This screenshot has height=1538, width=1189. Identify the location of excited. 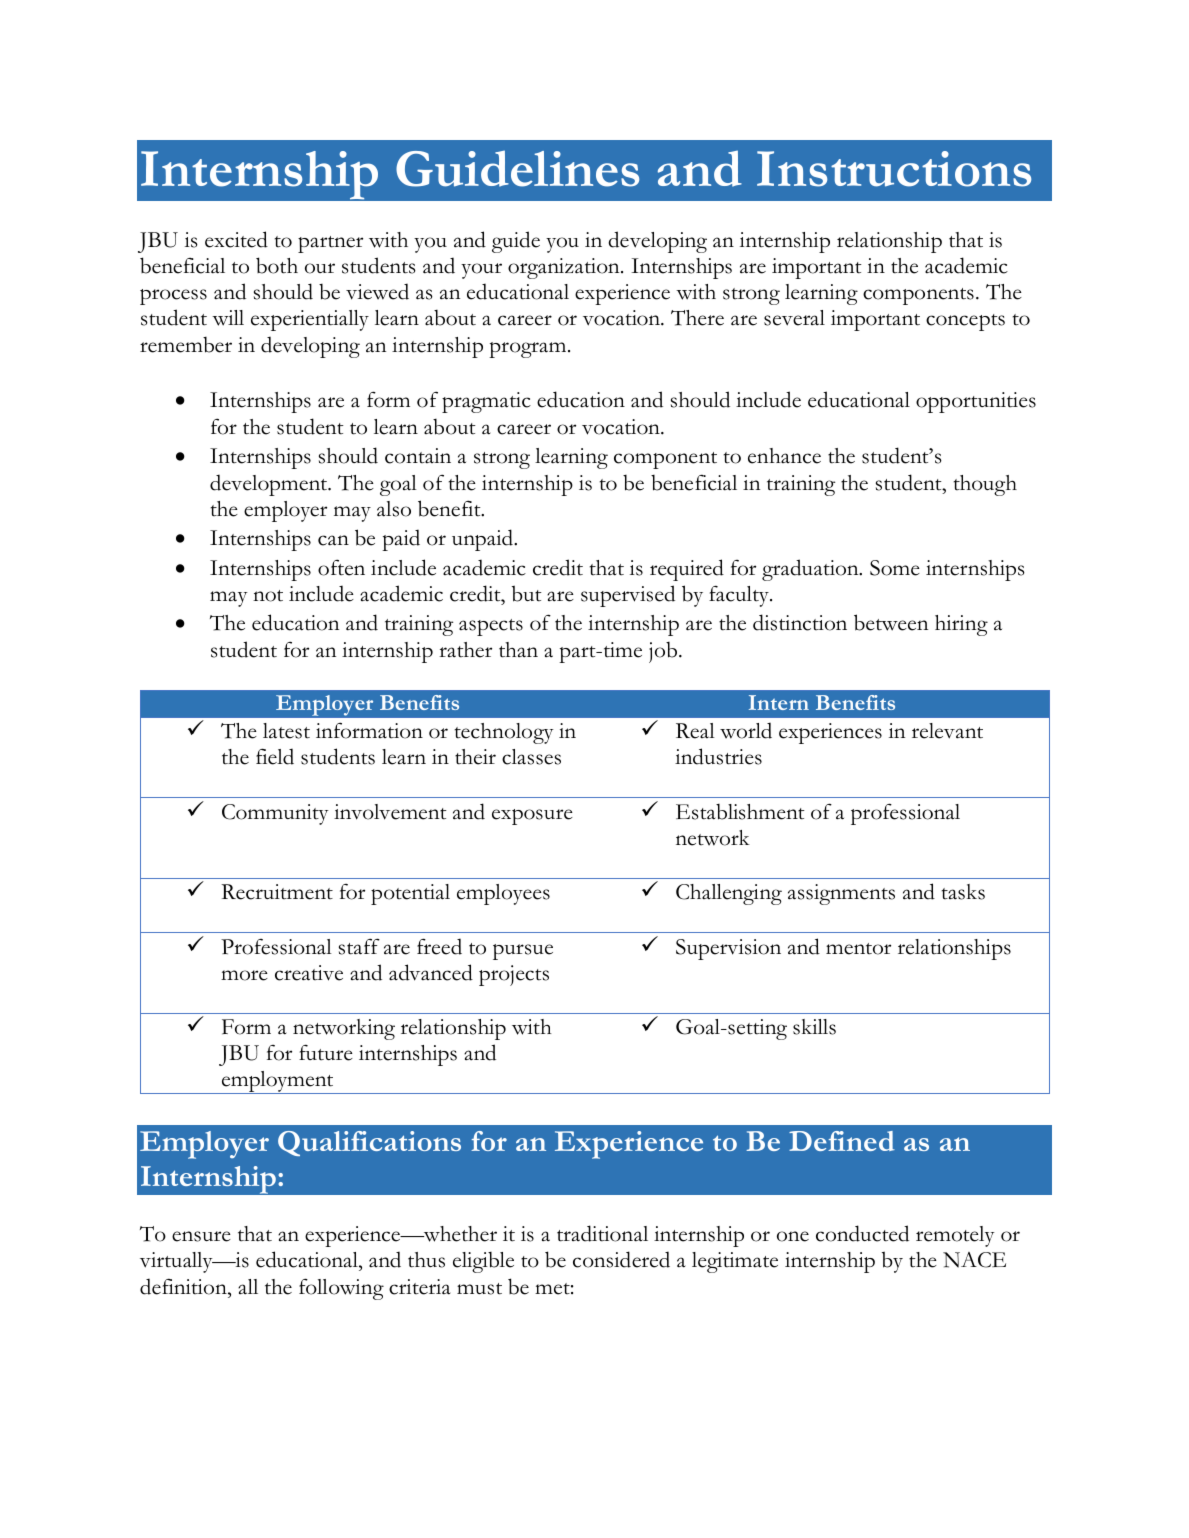
(236, 239).
